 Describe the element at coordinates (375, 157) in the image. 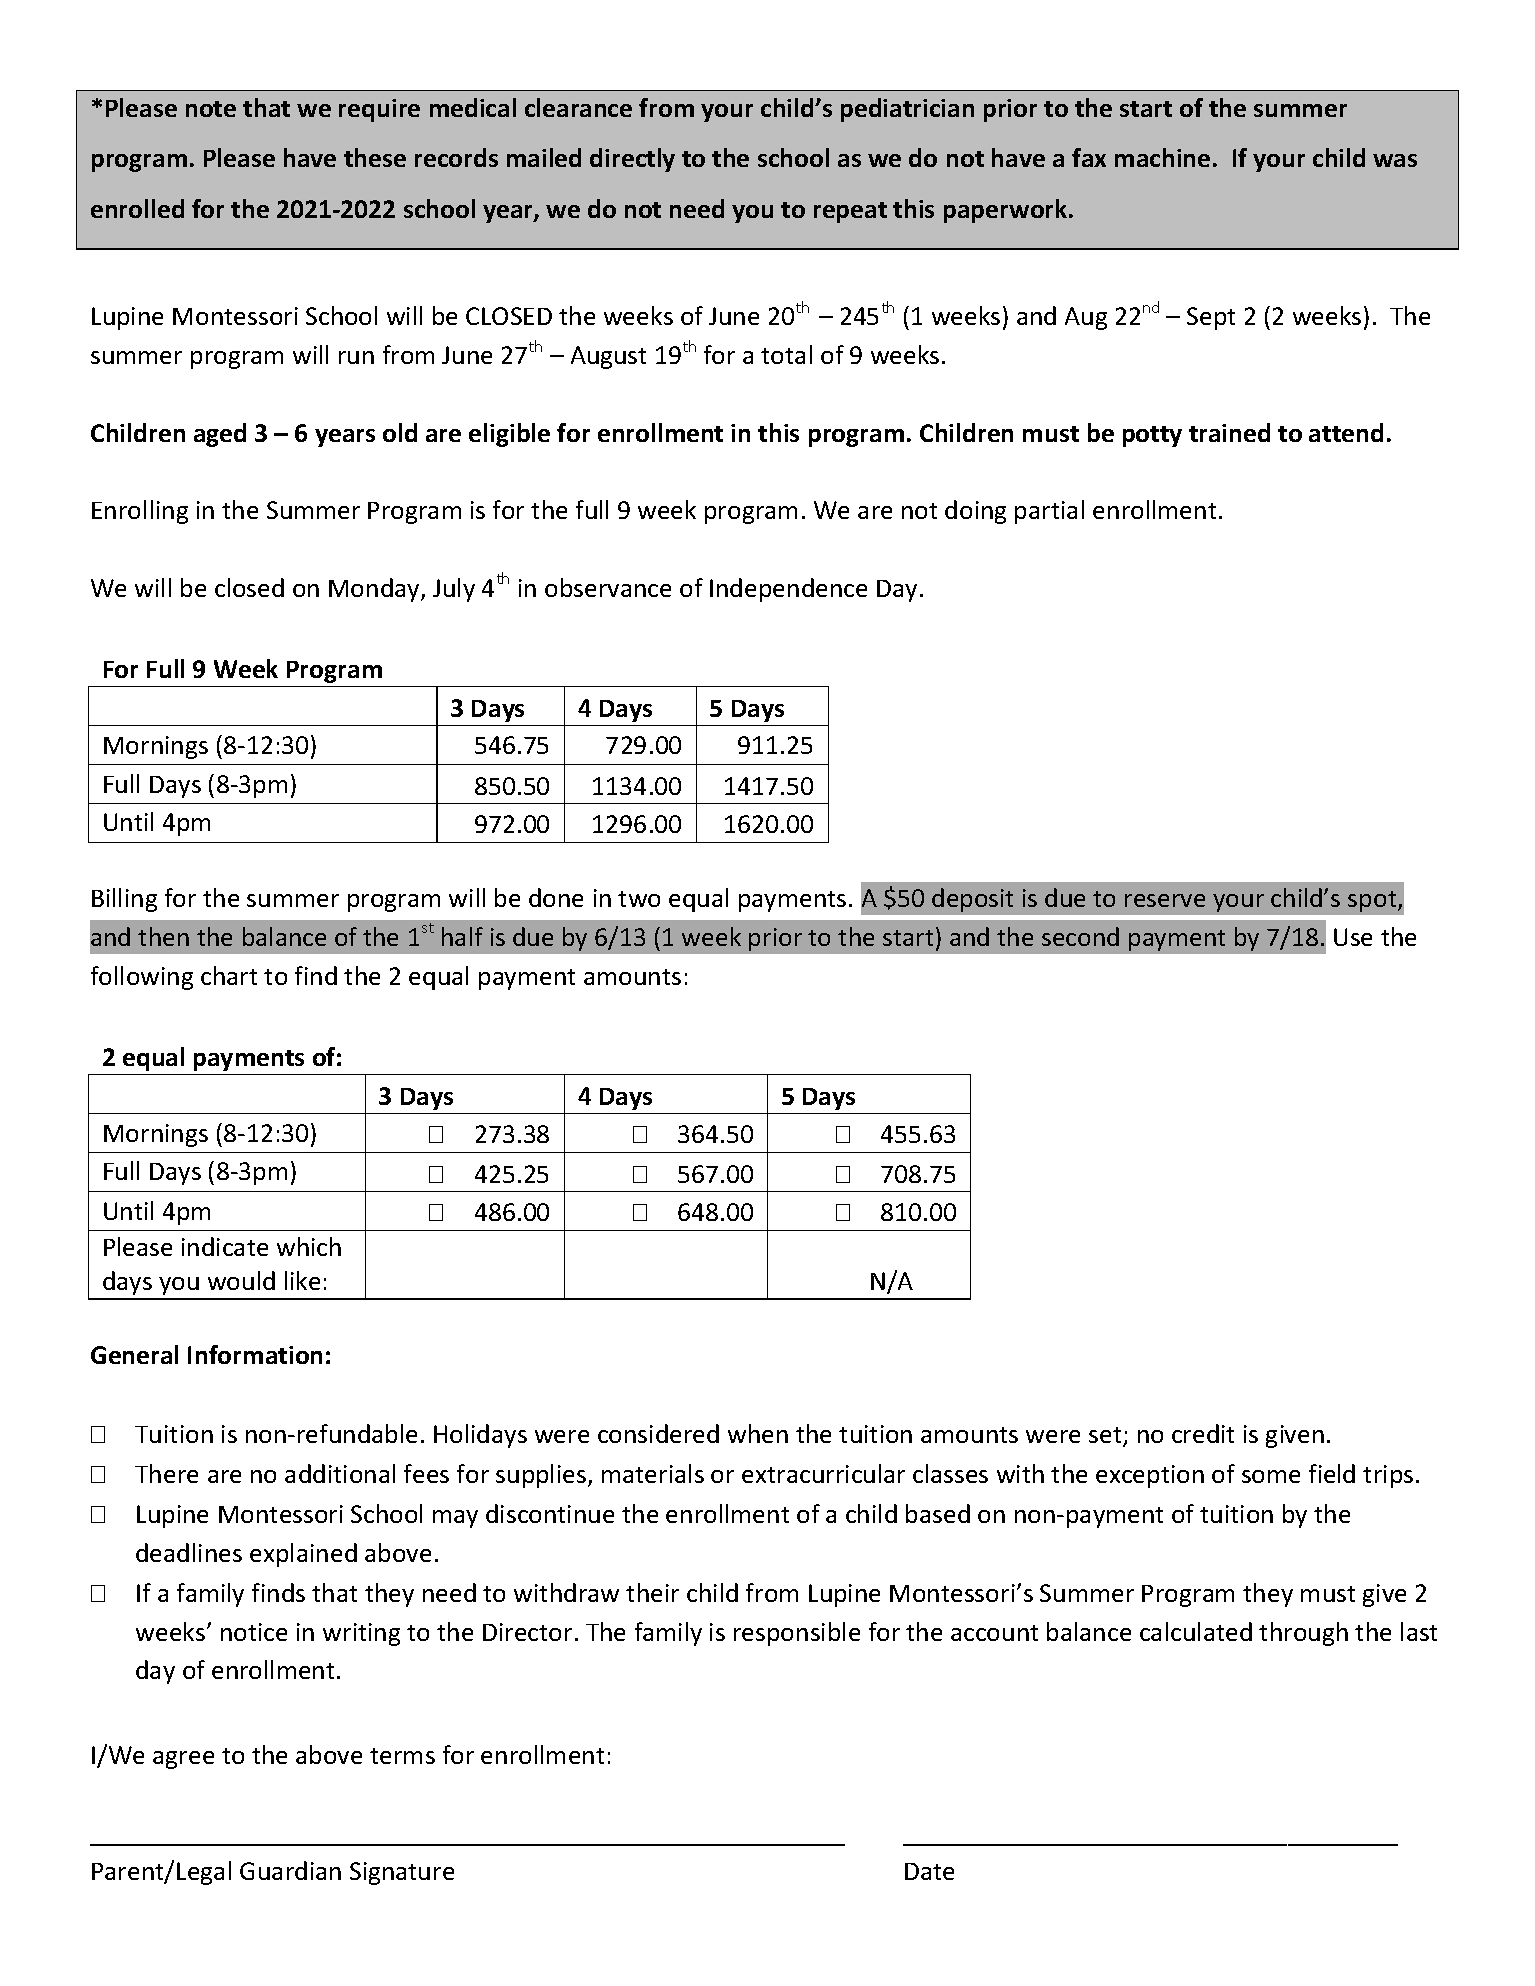

I see `these` at that location.
